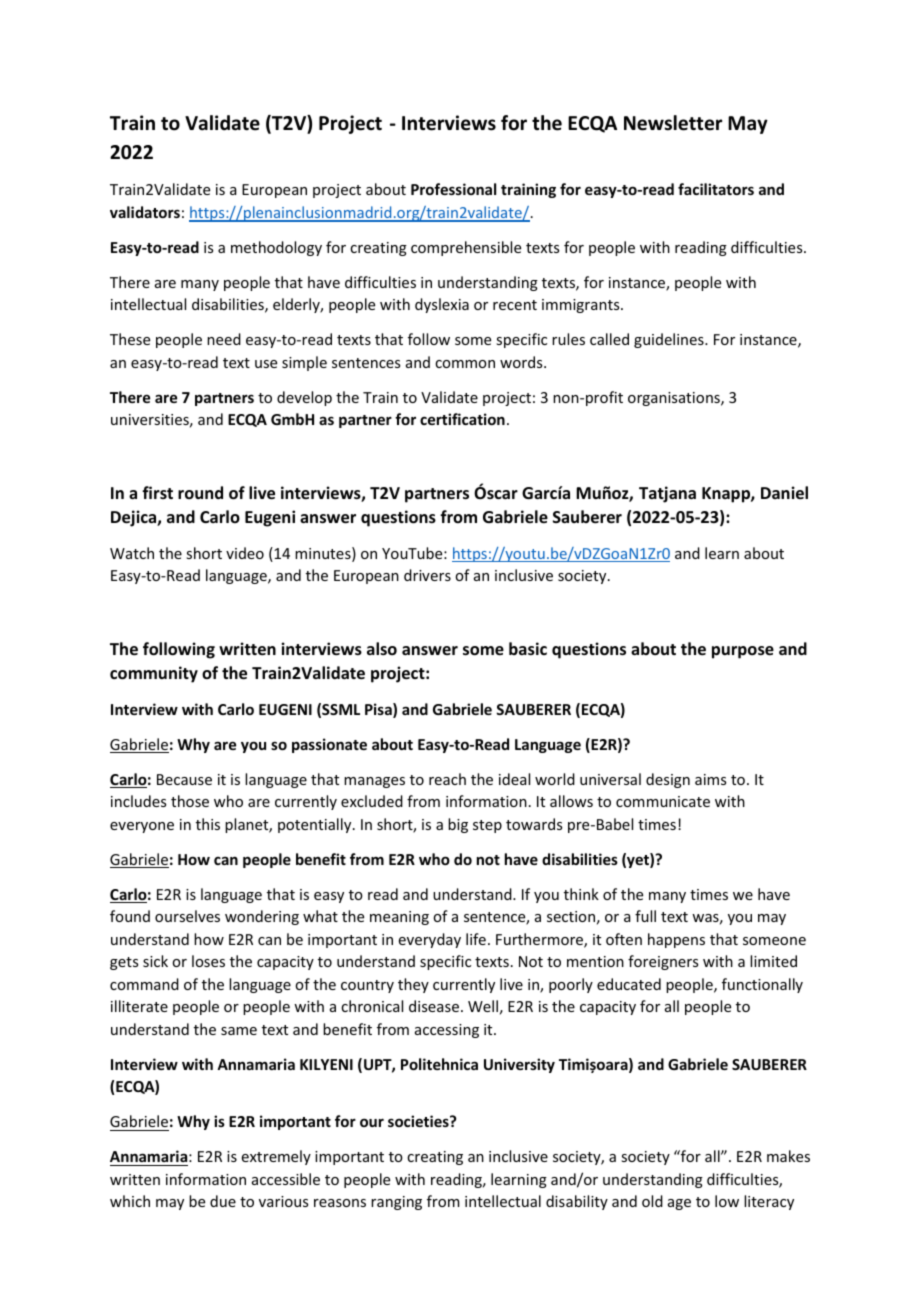 The image size is (924, 1308). I want to click on societies, so click(419, 1121).
